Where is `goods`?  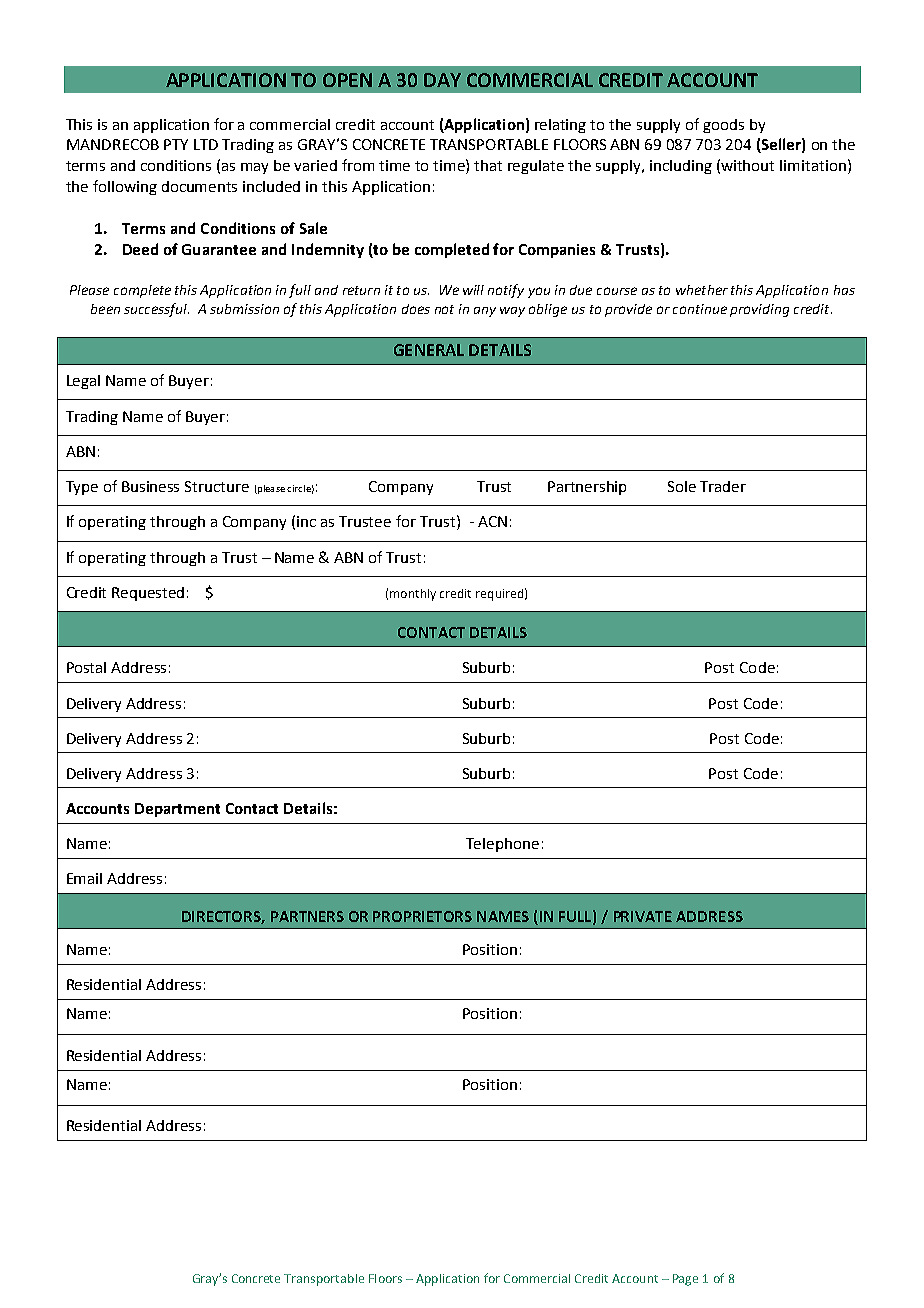 goods is located at coordinates (723, 126).
